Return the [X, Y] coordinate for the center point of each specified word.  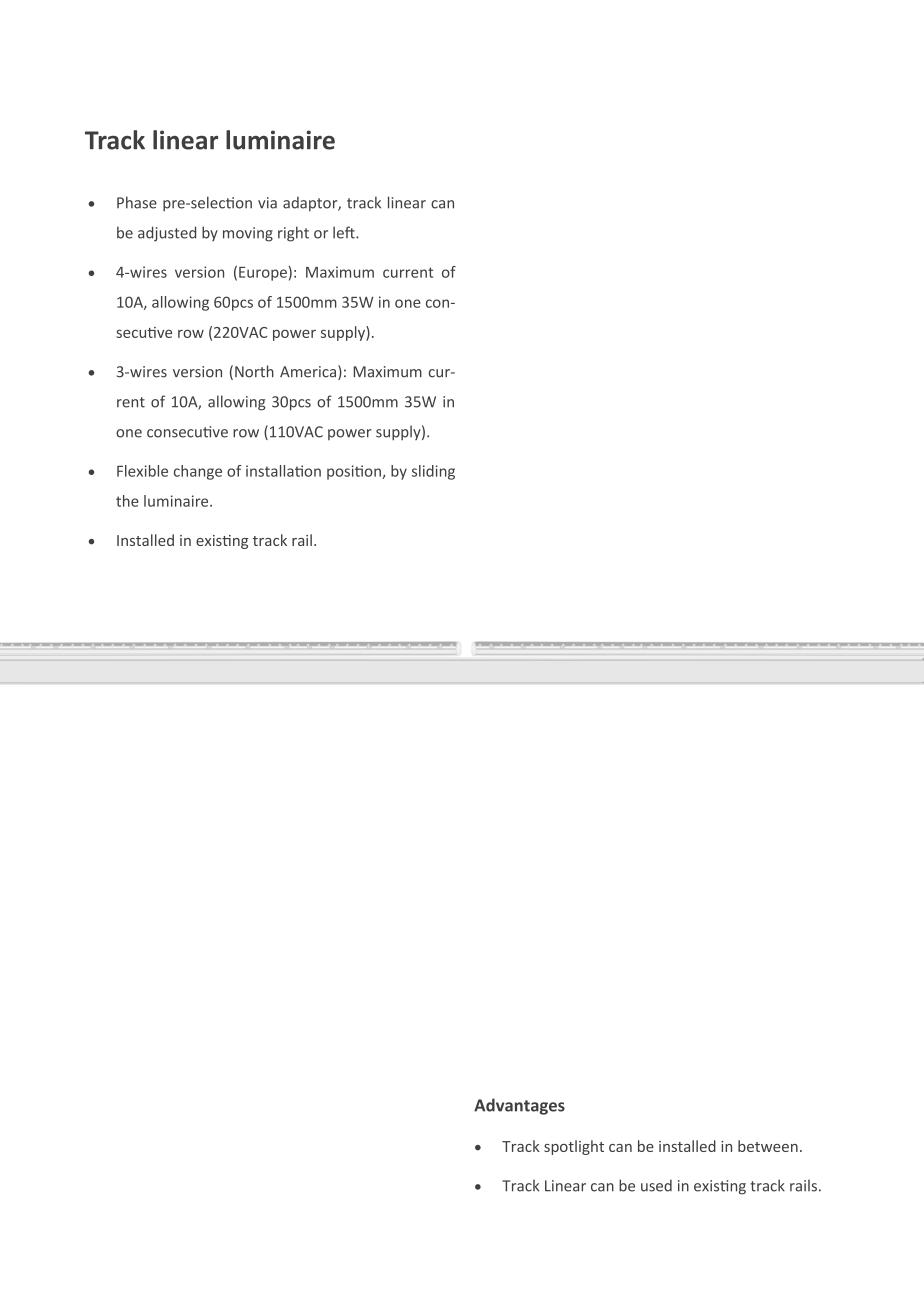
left [345, 232]
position [355, 472]
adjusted [167, 234]
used [656, 1185]
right [293, 234]
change [198, 472]
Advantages [519, 1106]
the [127, 501]
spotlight [574, 1147]
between [768, 1146]
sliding [433, 472]
